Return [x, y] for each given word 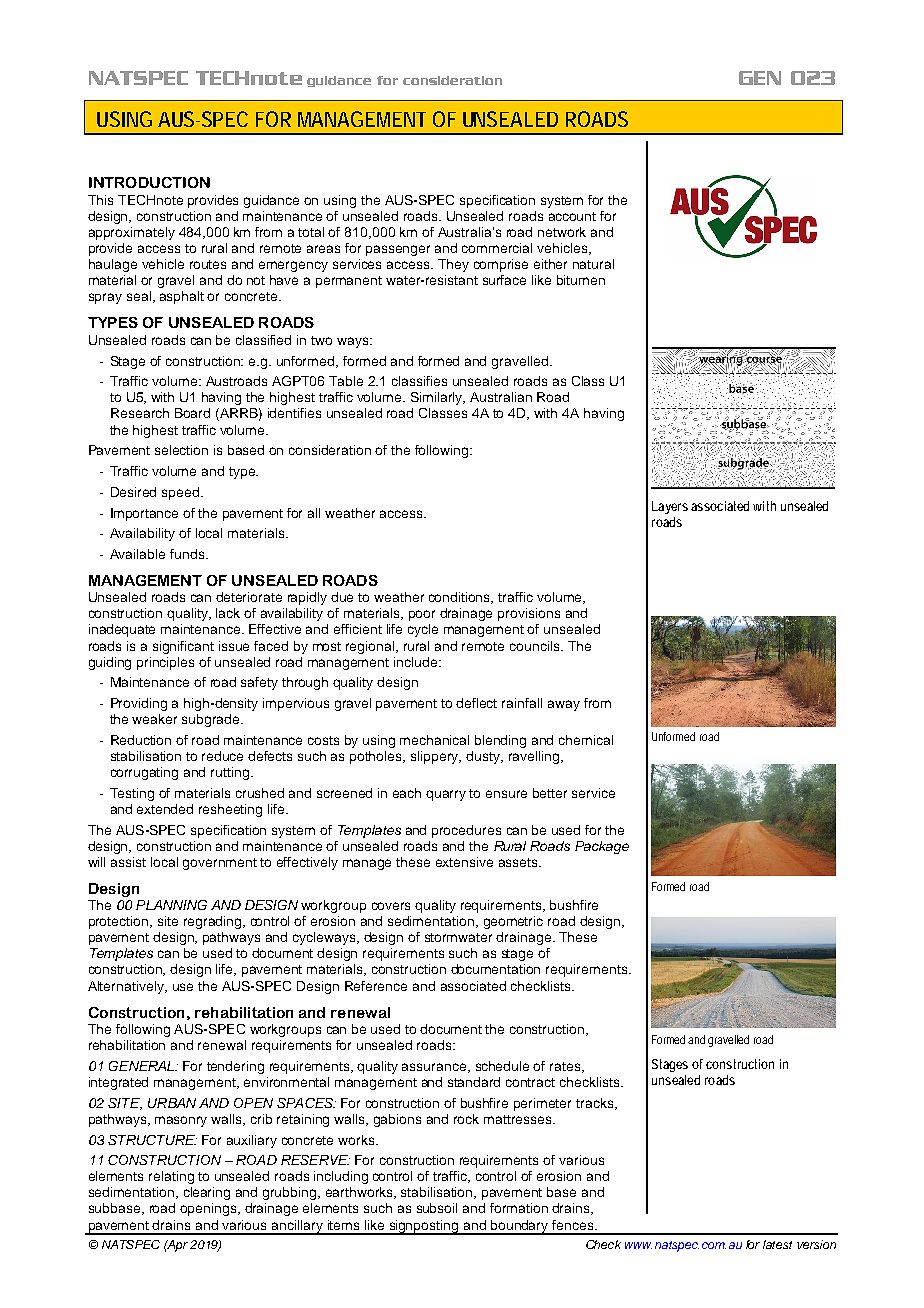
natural [593, 264]
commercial [497, 248]
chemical [586, 740]
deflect [476, 703]
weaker [154, 719]
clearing [207, 1193]
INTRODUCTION [149, 182]
